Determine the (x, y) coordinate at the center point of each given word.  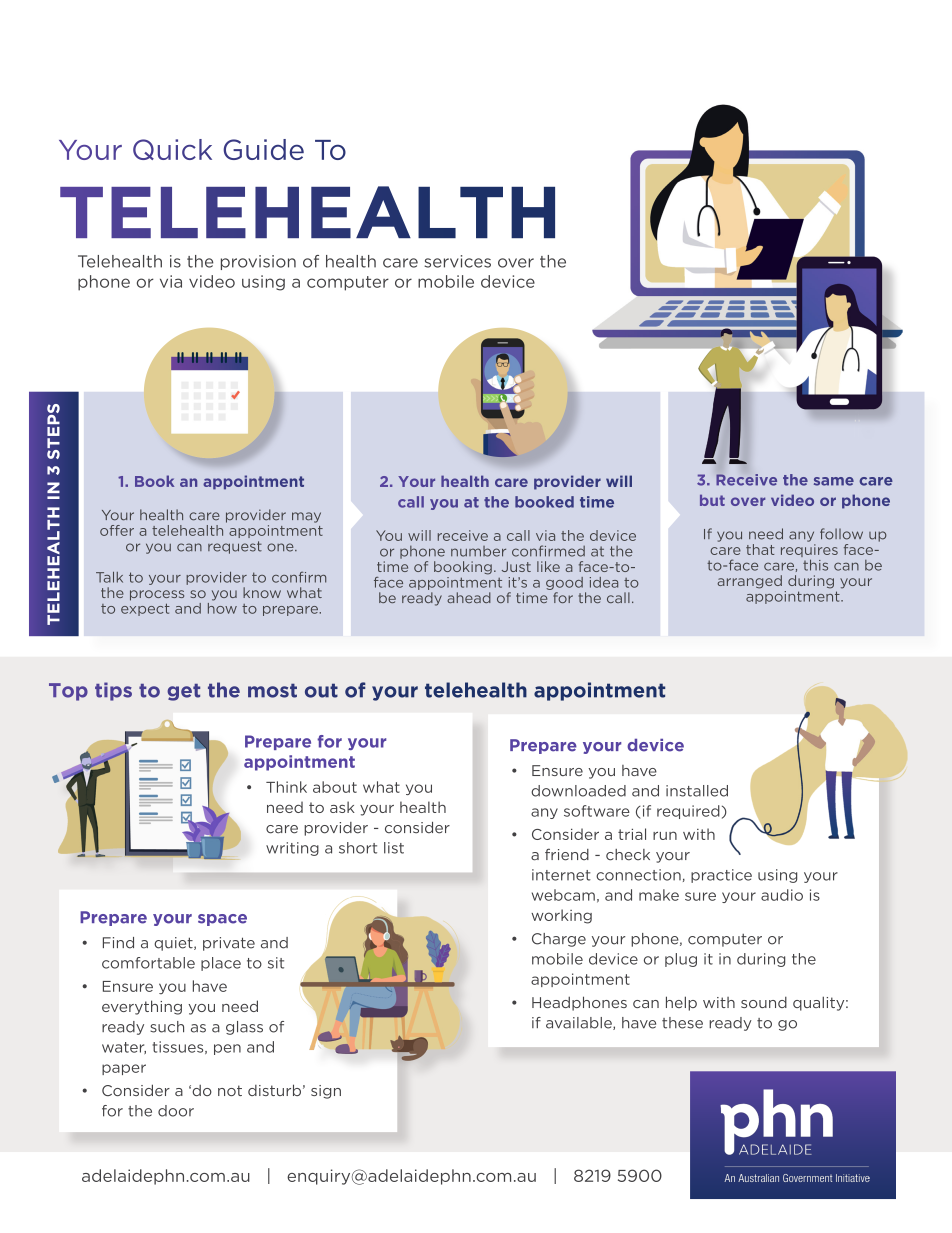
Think (286, 787)
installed (697, 791)
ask (342, 807)
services (457, 261)
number (478, 551)
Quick (172, 149)
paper (124, 1069)
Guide (263, 149)
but (712, 500)
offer (117, 530)
